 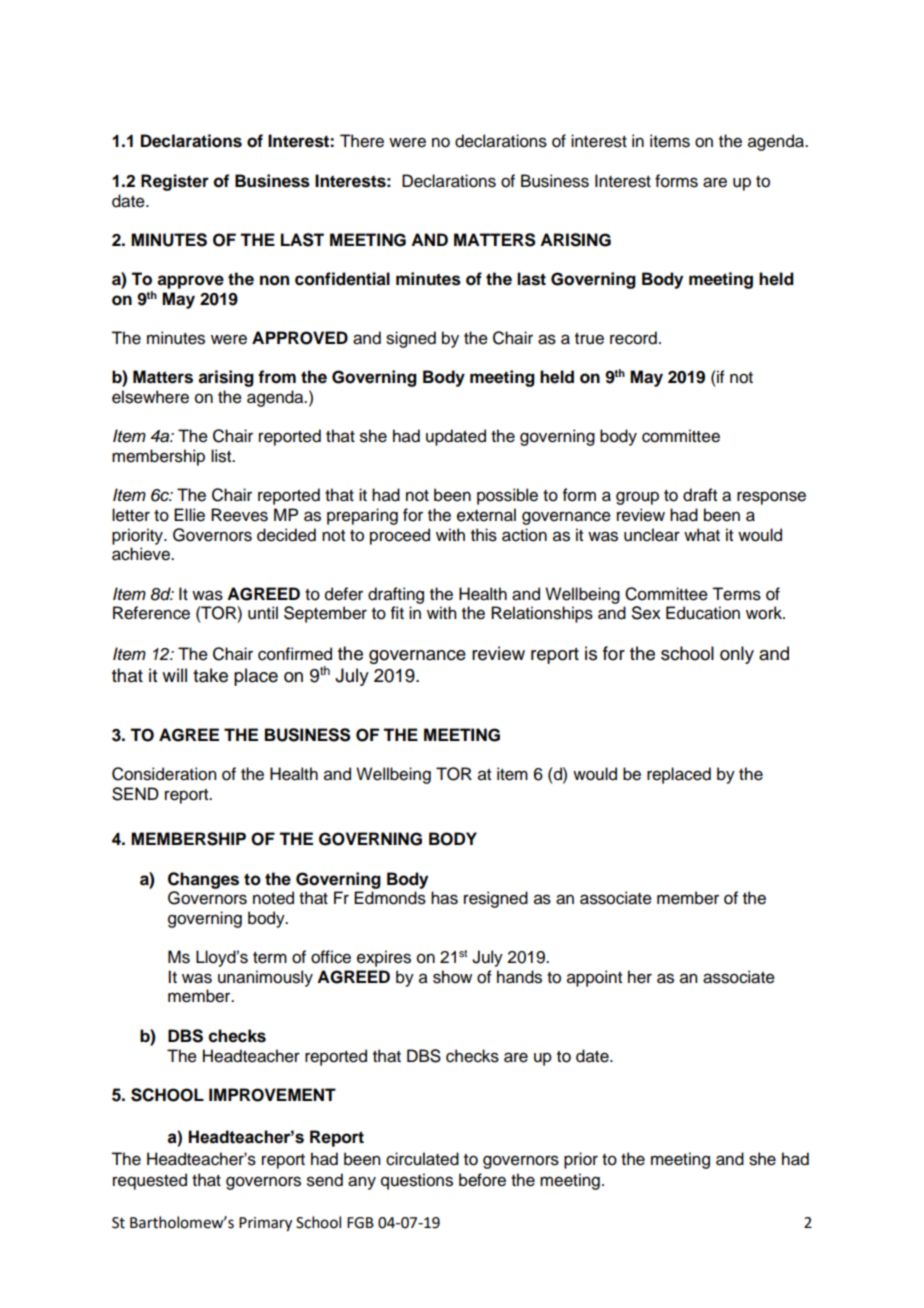 What do you see at coordinates (633, 338) in the document?
I see `record` at bounding box center [633, 338].
